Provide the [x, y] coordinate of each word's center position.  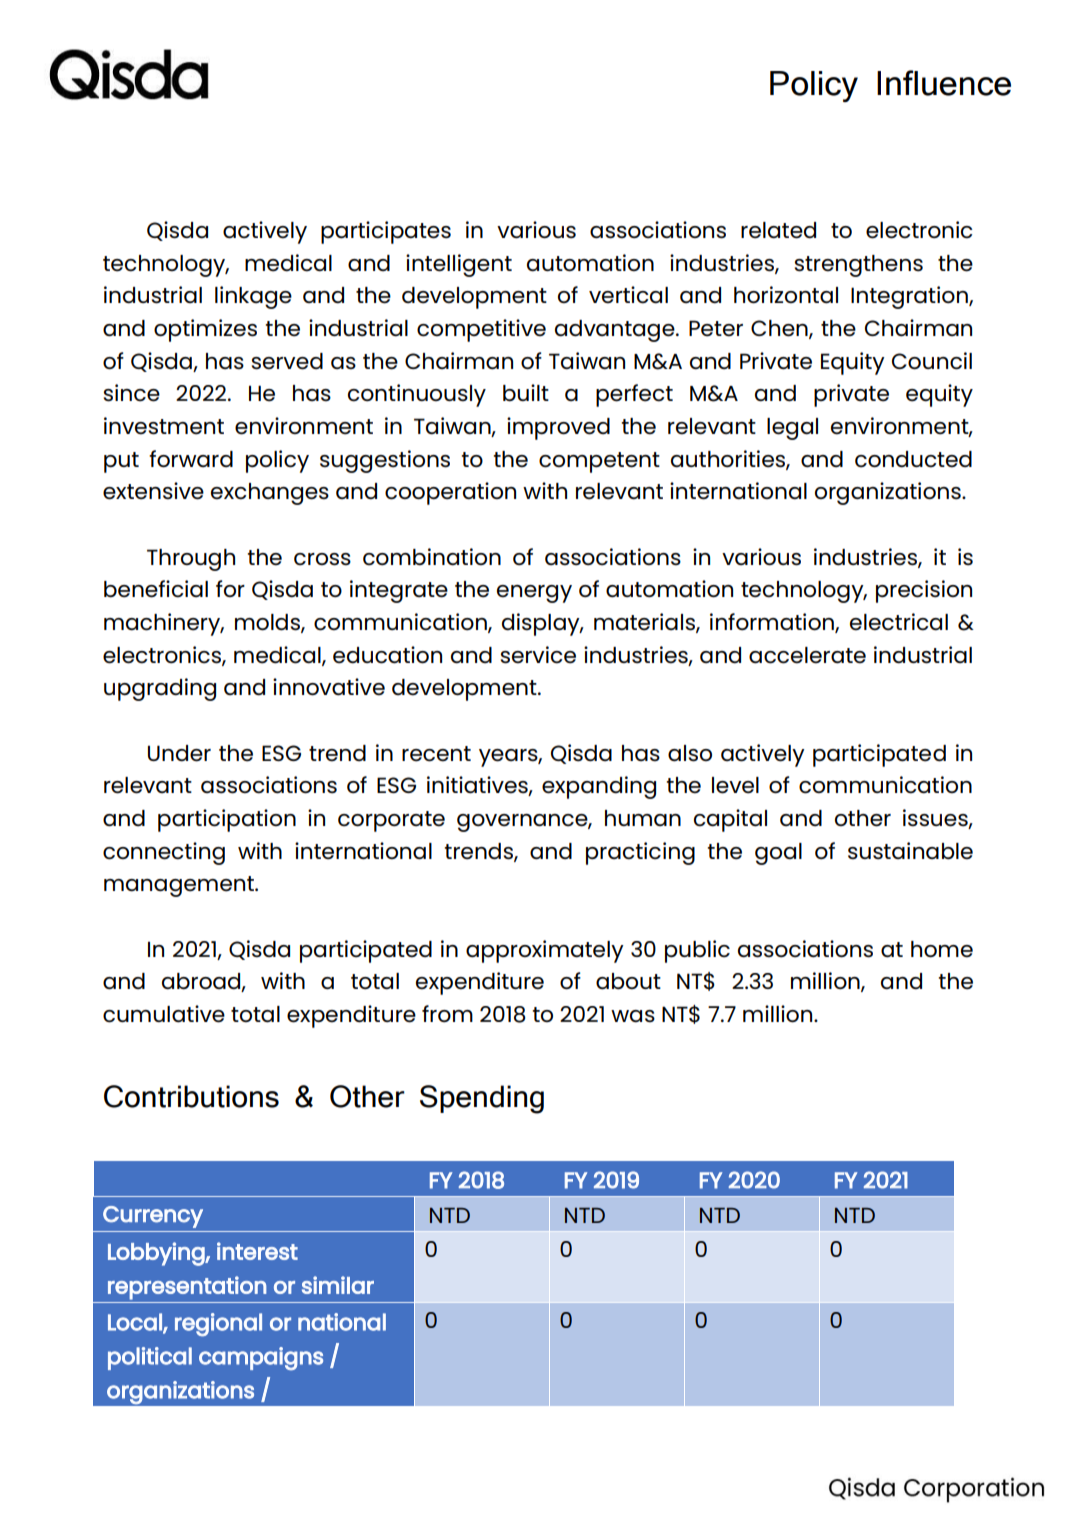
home [942, 949]
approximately [545, 951]
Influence [944, 83]
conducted [913, 459]
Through [191, 560]
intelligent [459, 265]
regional [218, 1325]
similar [338, 1285]
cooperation [450, 493]
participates [386, 232]
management [180, 886]
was [633, 1016]
